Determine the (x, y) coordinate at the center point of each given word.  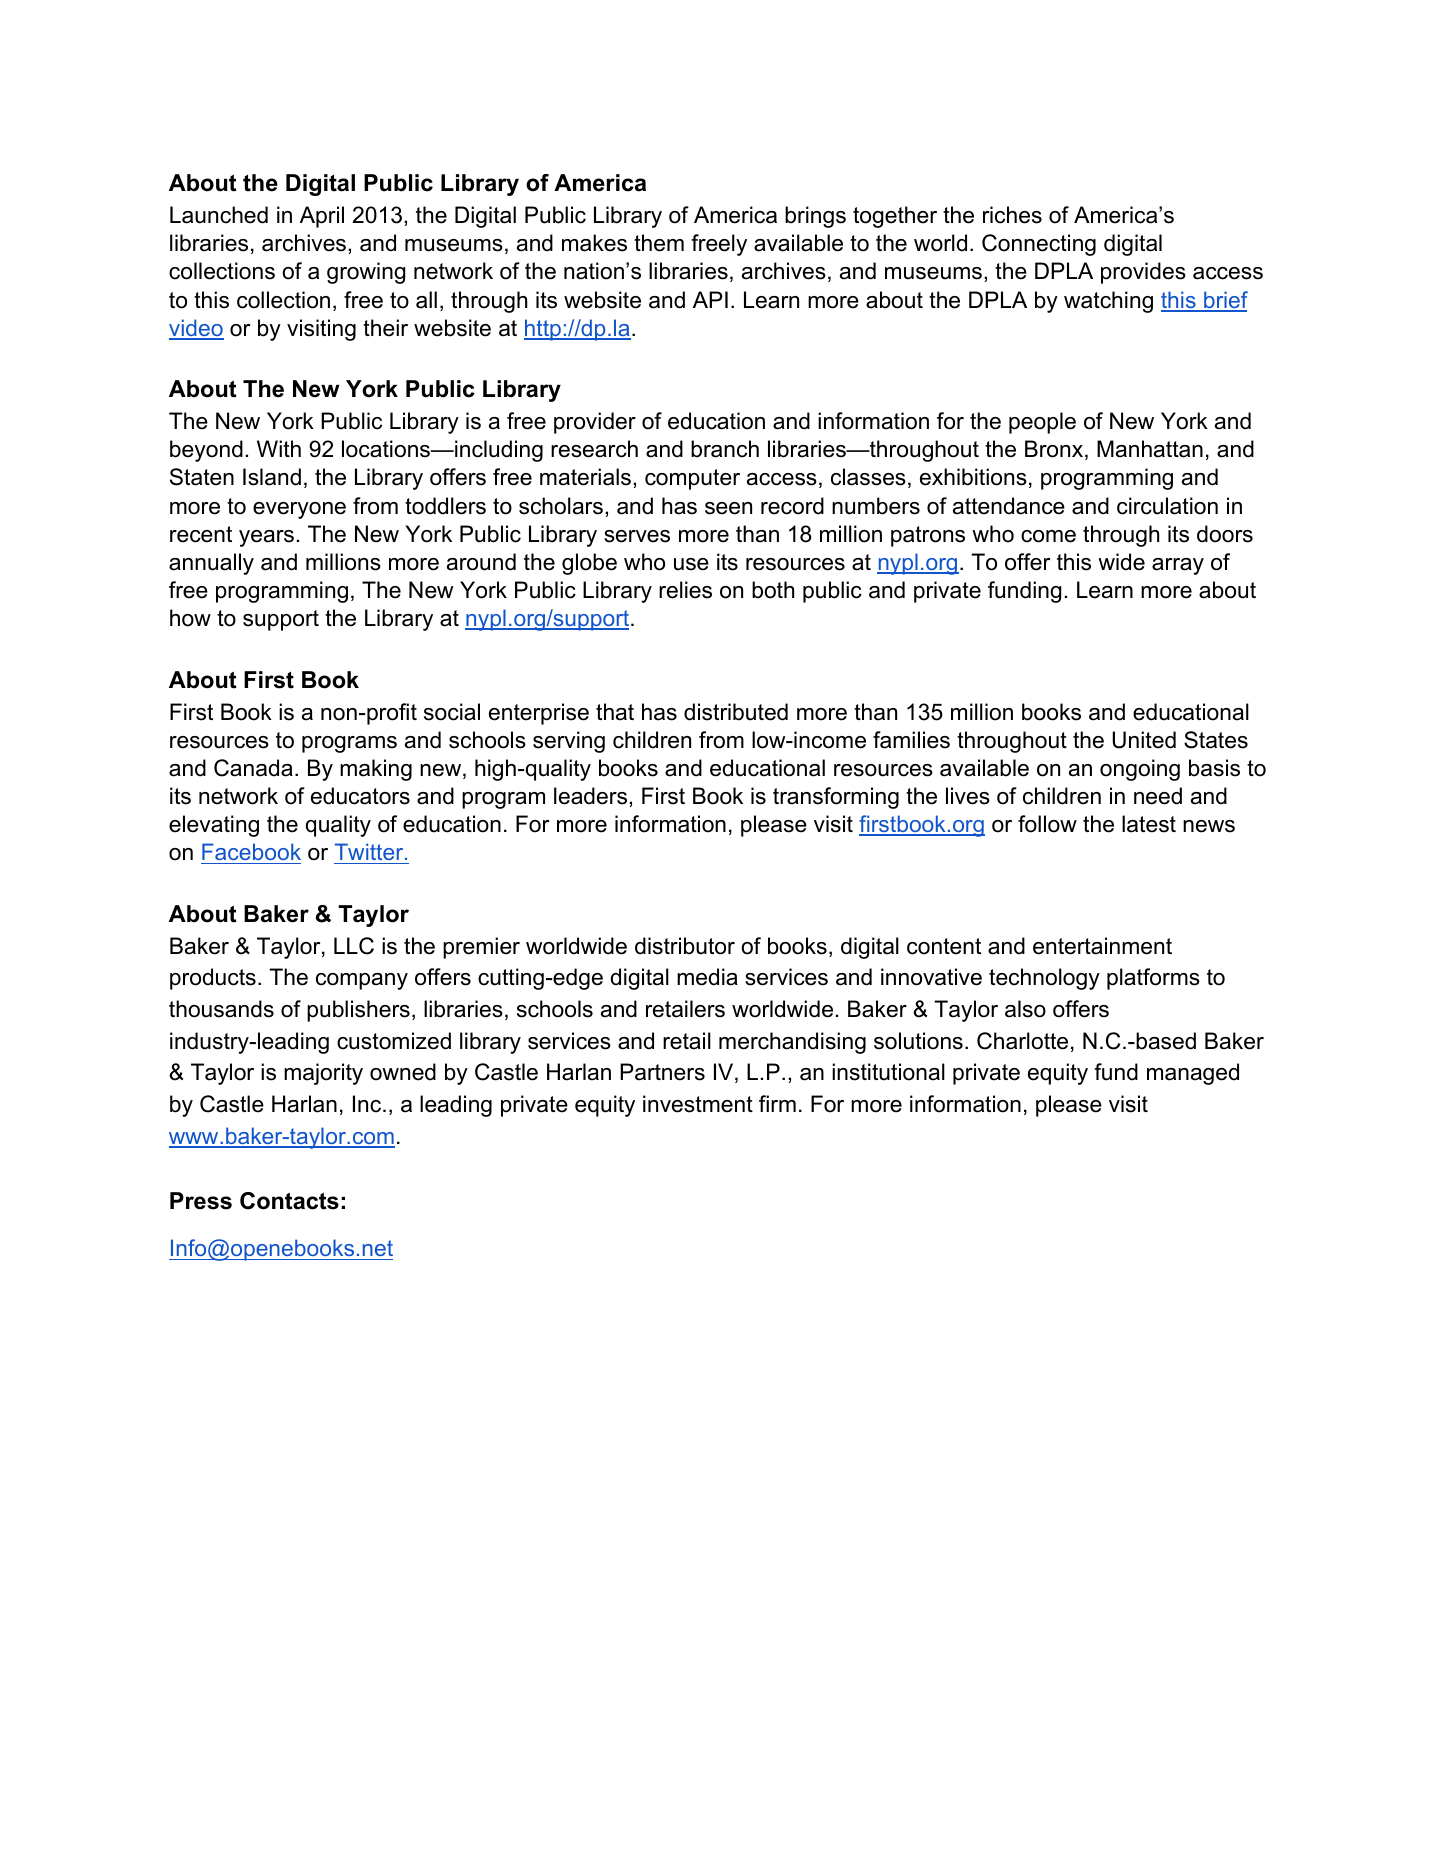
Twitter (370, 853)
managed (1193, 1074)
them (659, 243)
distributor (685, 946)
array (1178, 566)
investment (698, 1104)
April (322, 217)
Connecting (1039, 245)
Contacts (289, 1201)
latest (1149, 824)
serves (637, 536)
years (266, 538)
